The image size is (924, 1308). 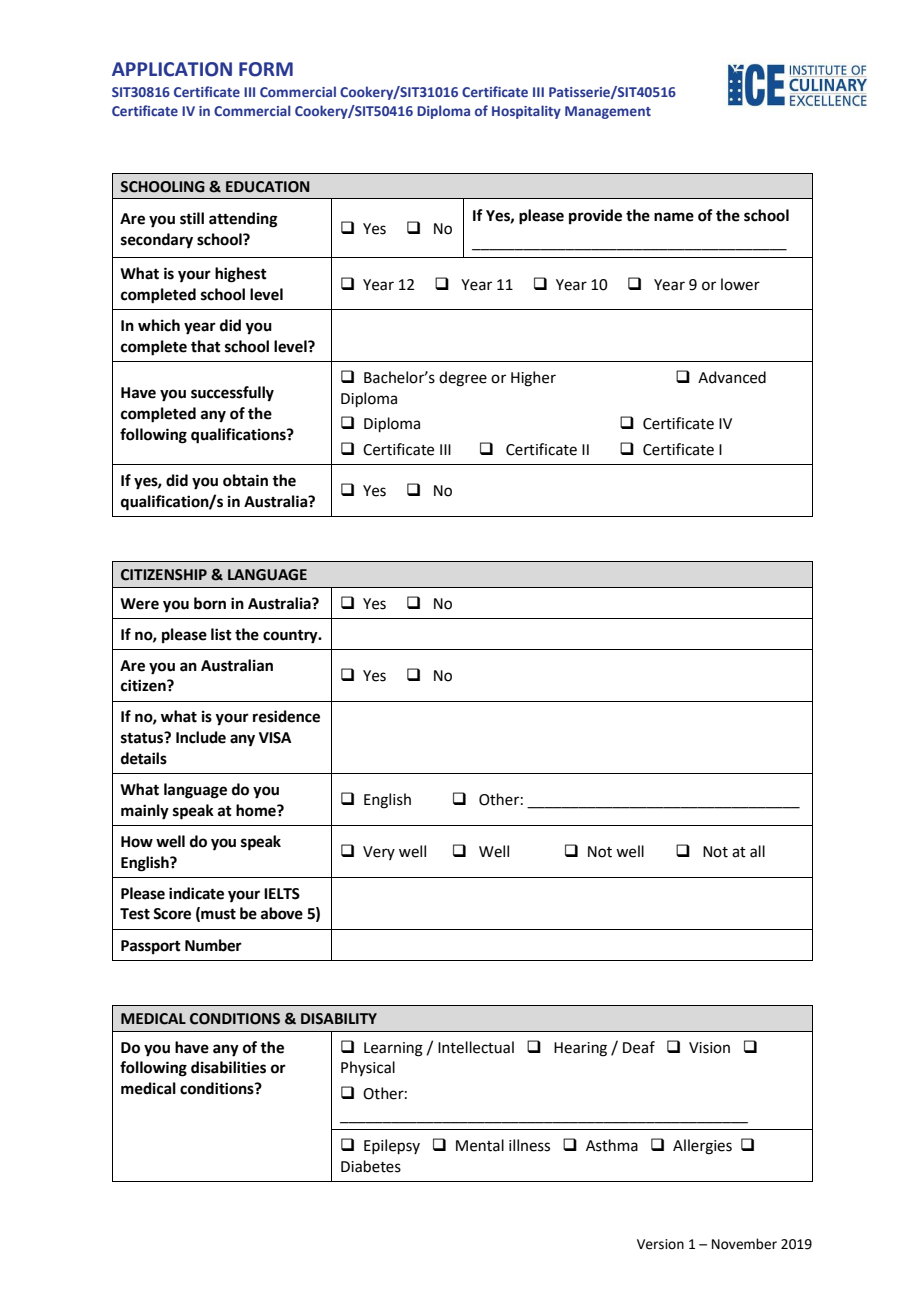 I want to click on disabilities, so click(x=228, y=1067).
